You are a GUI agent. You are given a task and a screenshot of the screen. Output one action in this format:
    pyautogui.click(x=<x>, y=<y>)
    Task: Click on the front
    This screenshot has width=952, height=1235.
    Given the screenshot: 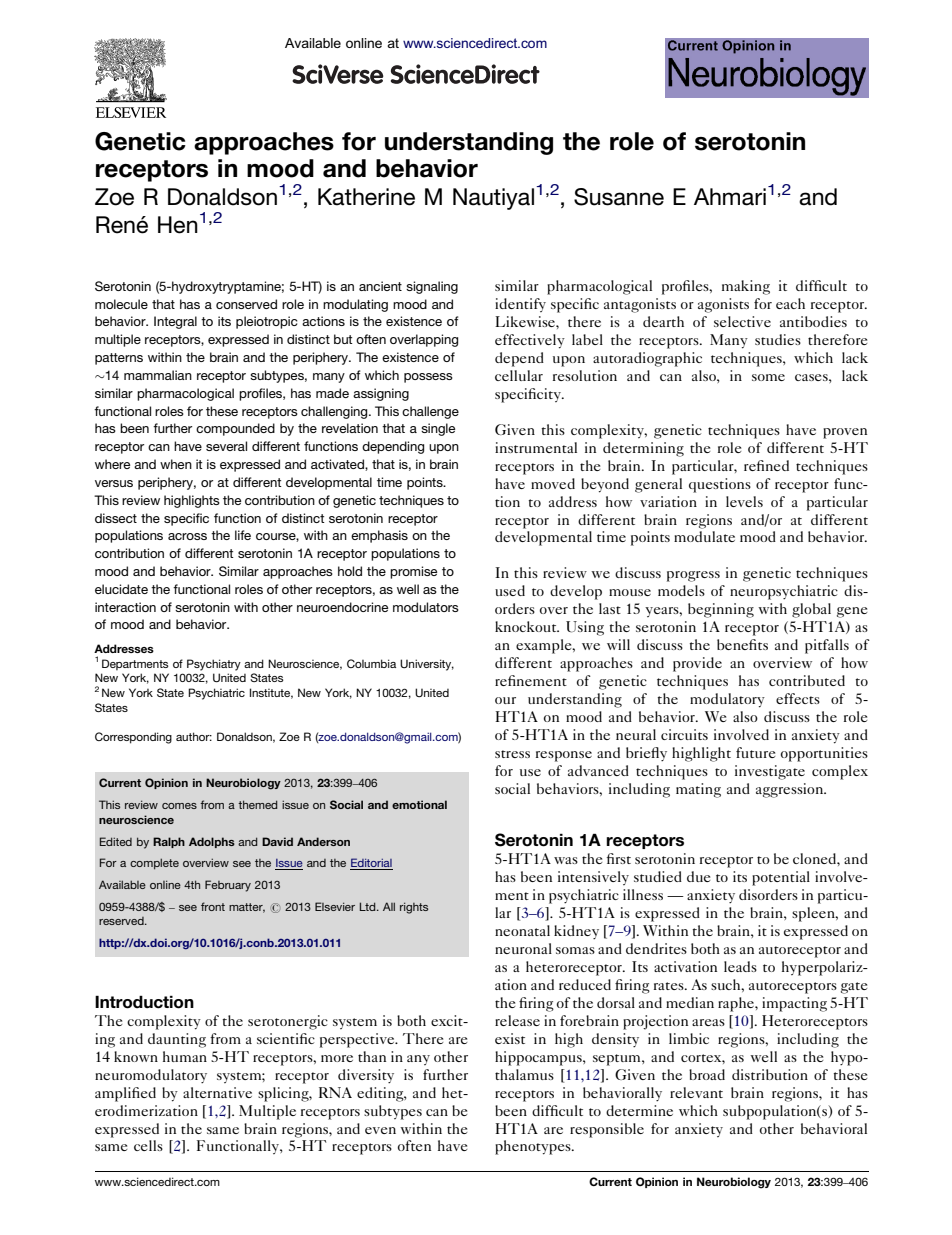 What is the action you would take?
    pyautogui.click(x=213, y=906)
